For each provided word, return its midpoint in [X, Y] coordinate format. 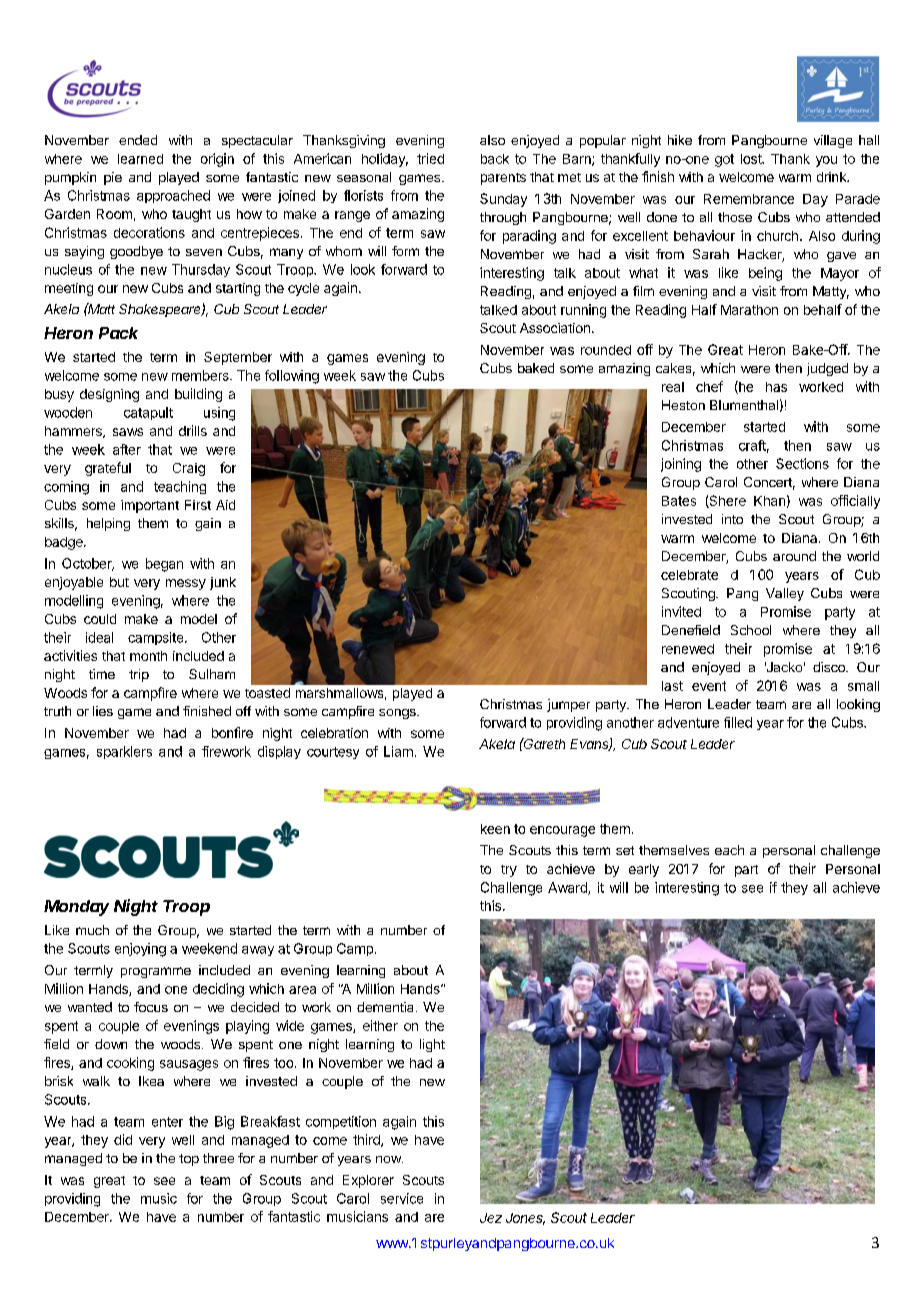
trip [139, 675]
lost [752, 159]
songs [398, 714]
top [189, 1160]
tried [430, 158]
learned [140, 159]
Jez [491, 1218]
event [709, 686]
